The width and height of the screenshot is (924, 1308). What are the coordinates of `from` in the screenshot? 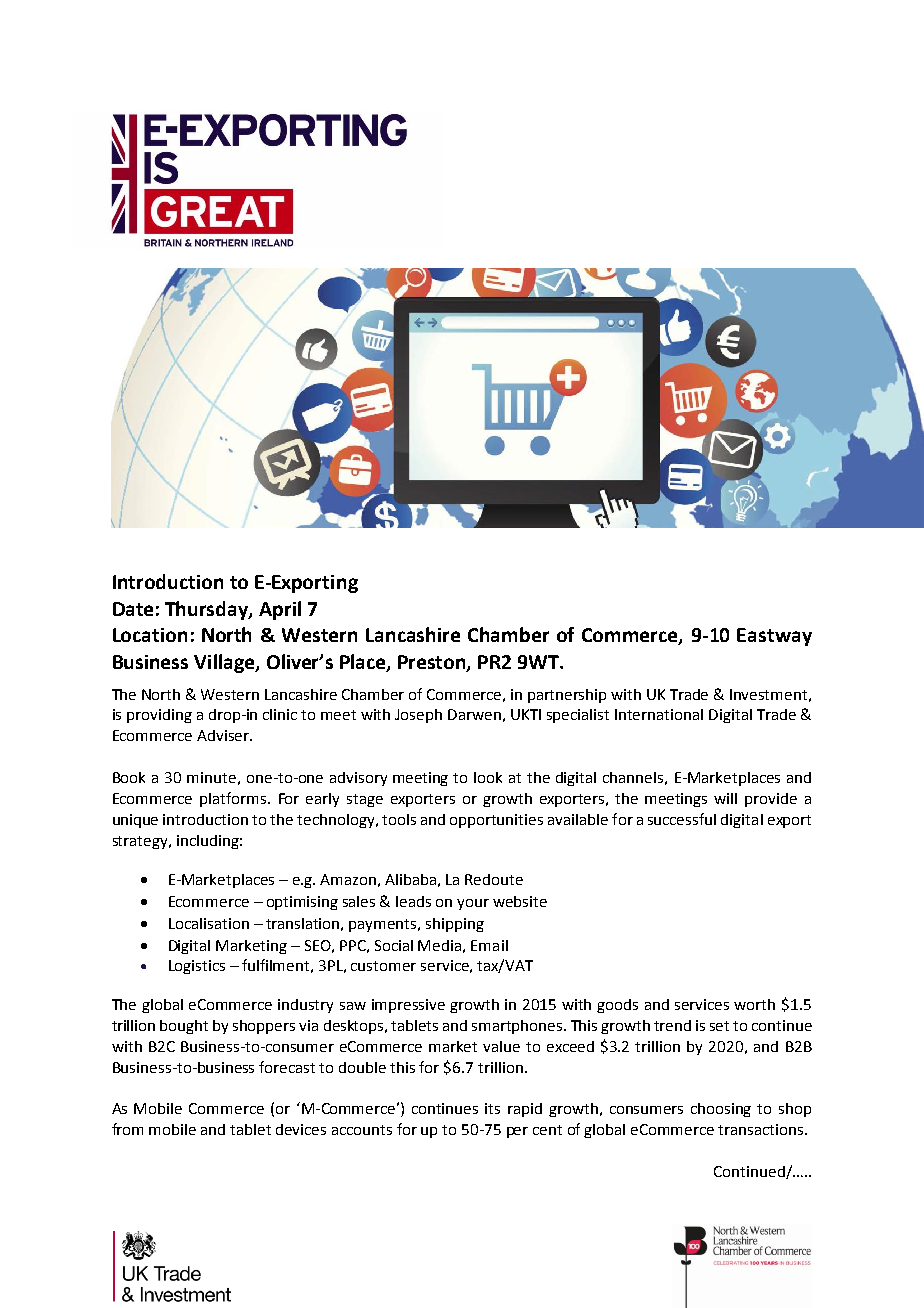 It's located at (127, 1129).
